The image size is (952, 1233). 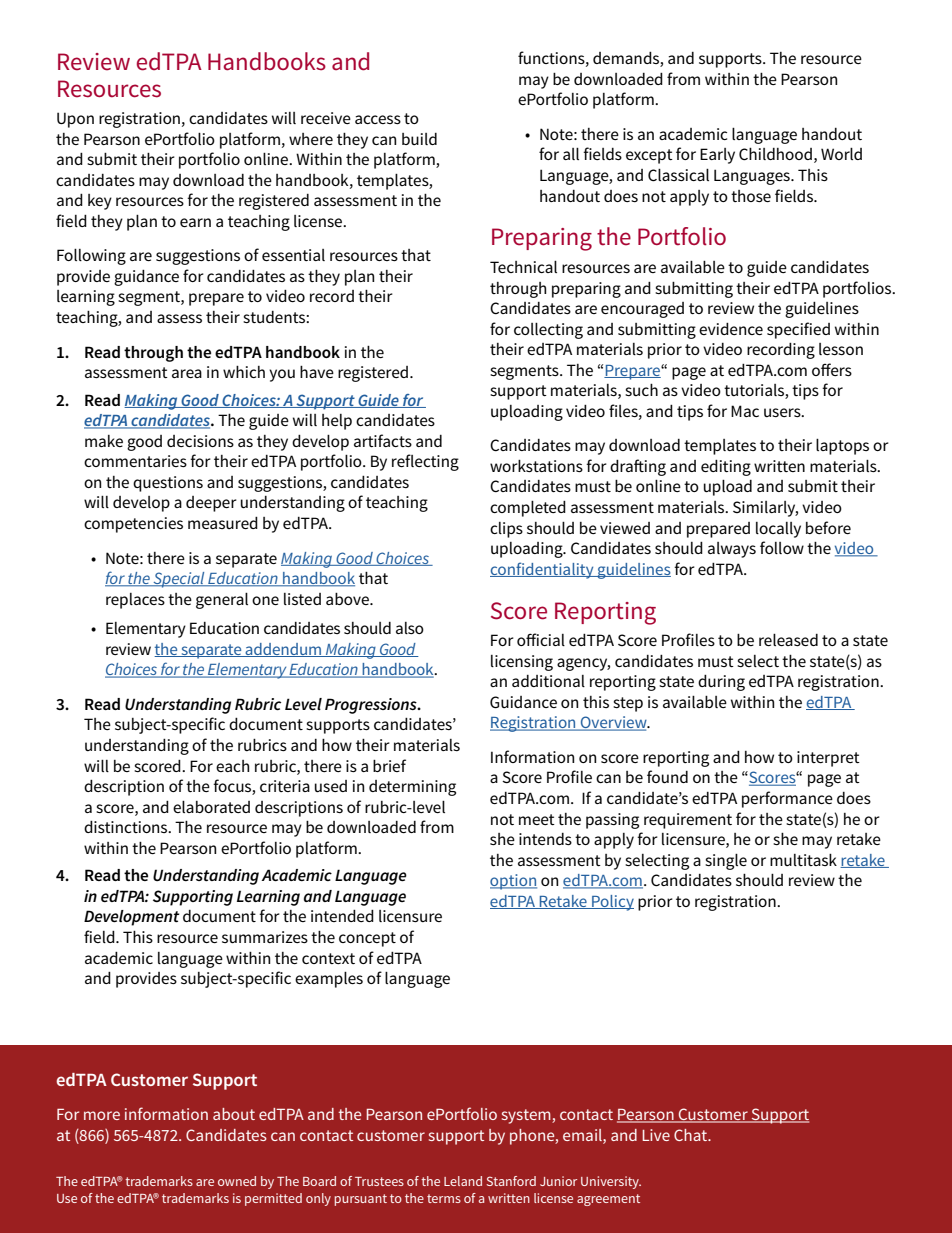 What do you see at coordinates (237, 1181) in the image?
I see `owned` at bounding box center [237, 1181].
